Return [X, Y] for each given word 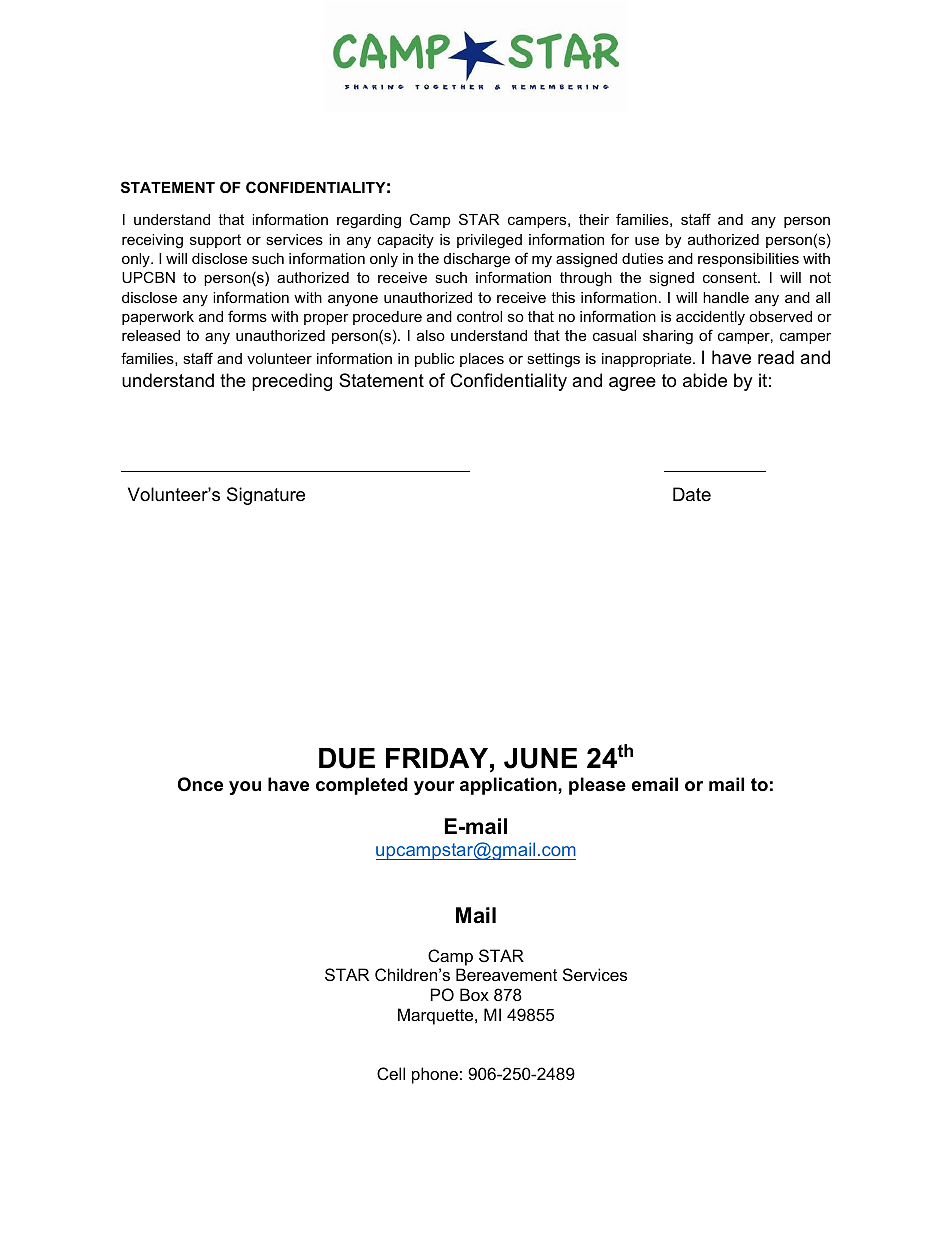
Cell [391, 1073]
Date [692, 494]
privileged [489, 241]
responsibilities [748, 260]
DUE [347, 758]
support [215, 241]
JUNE [540, 758]
